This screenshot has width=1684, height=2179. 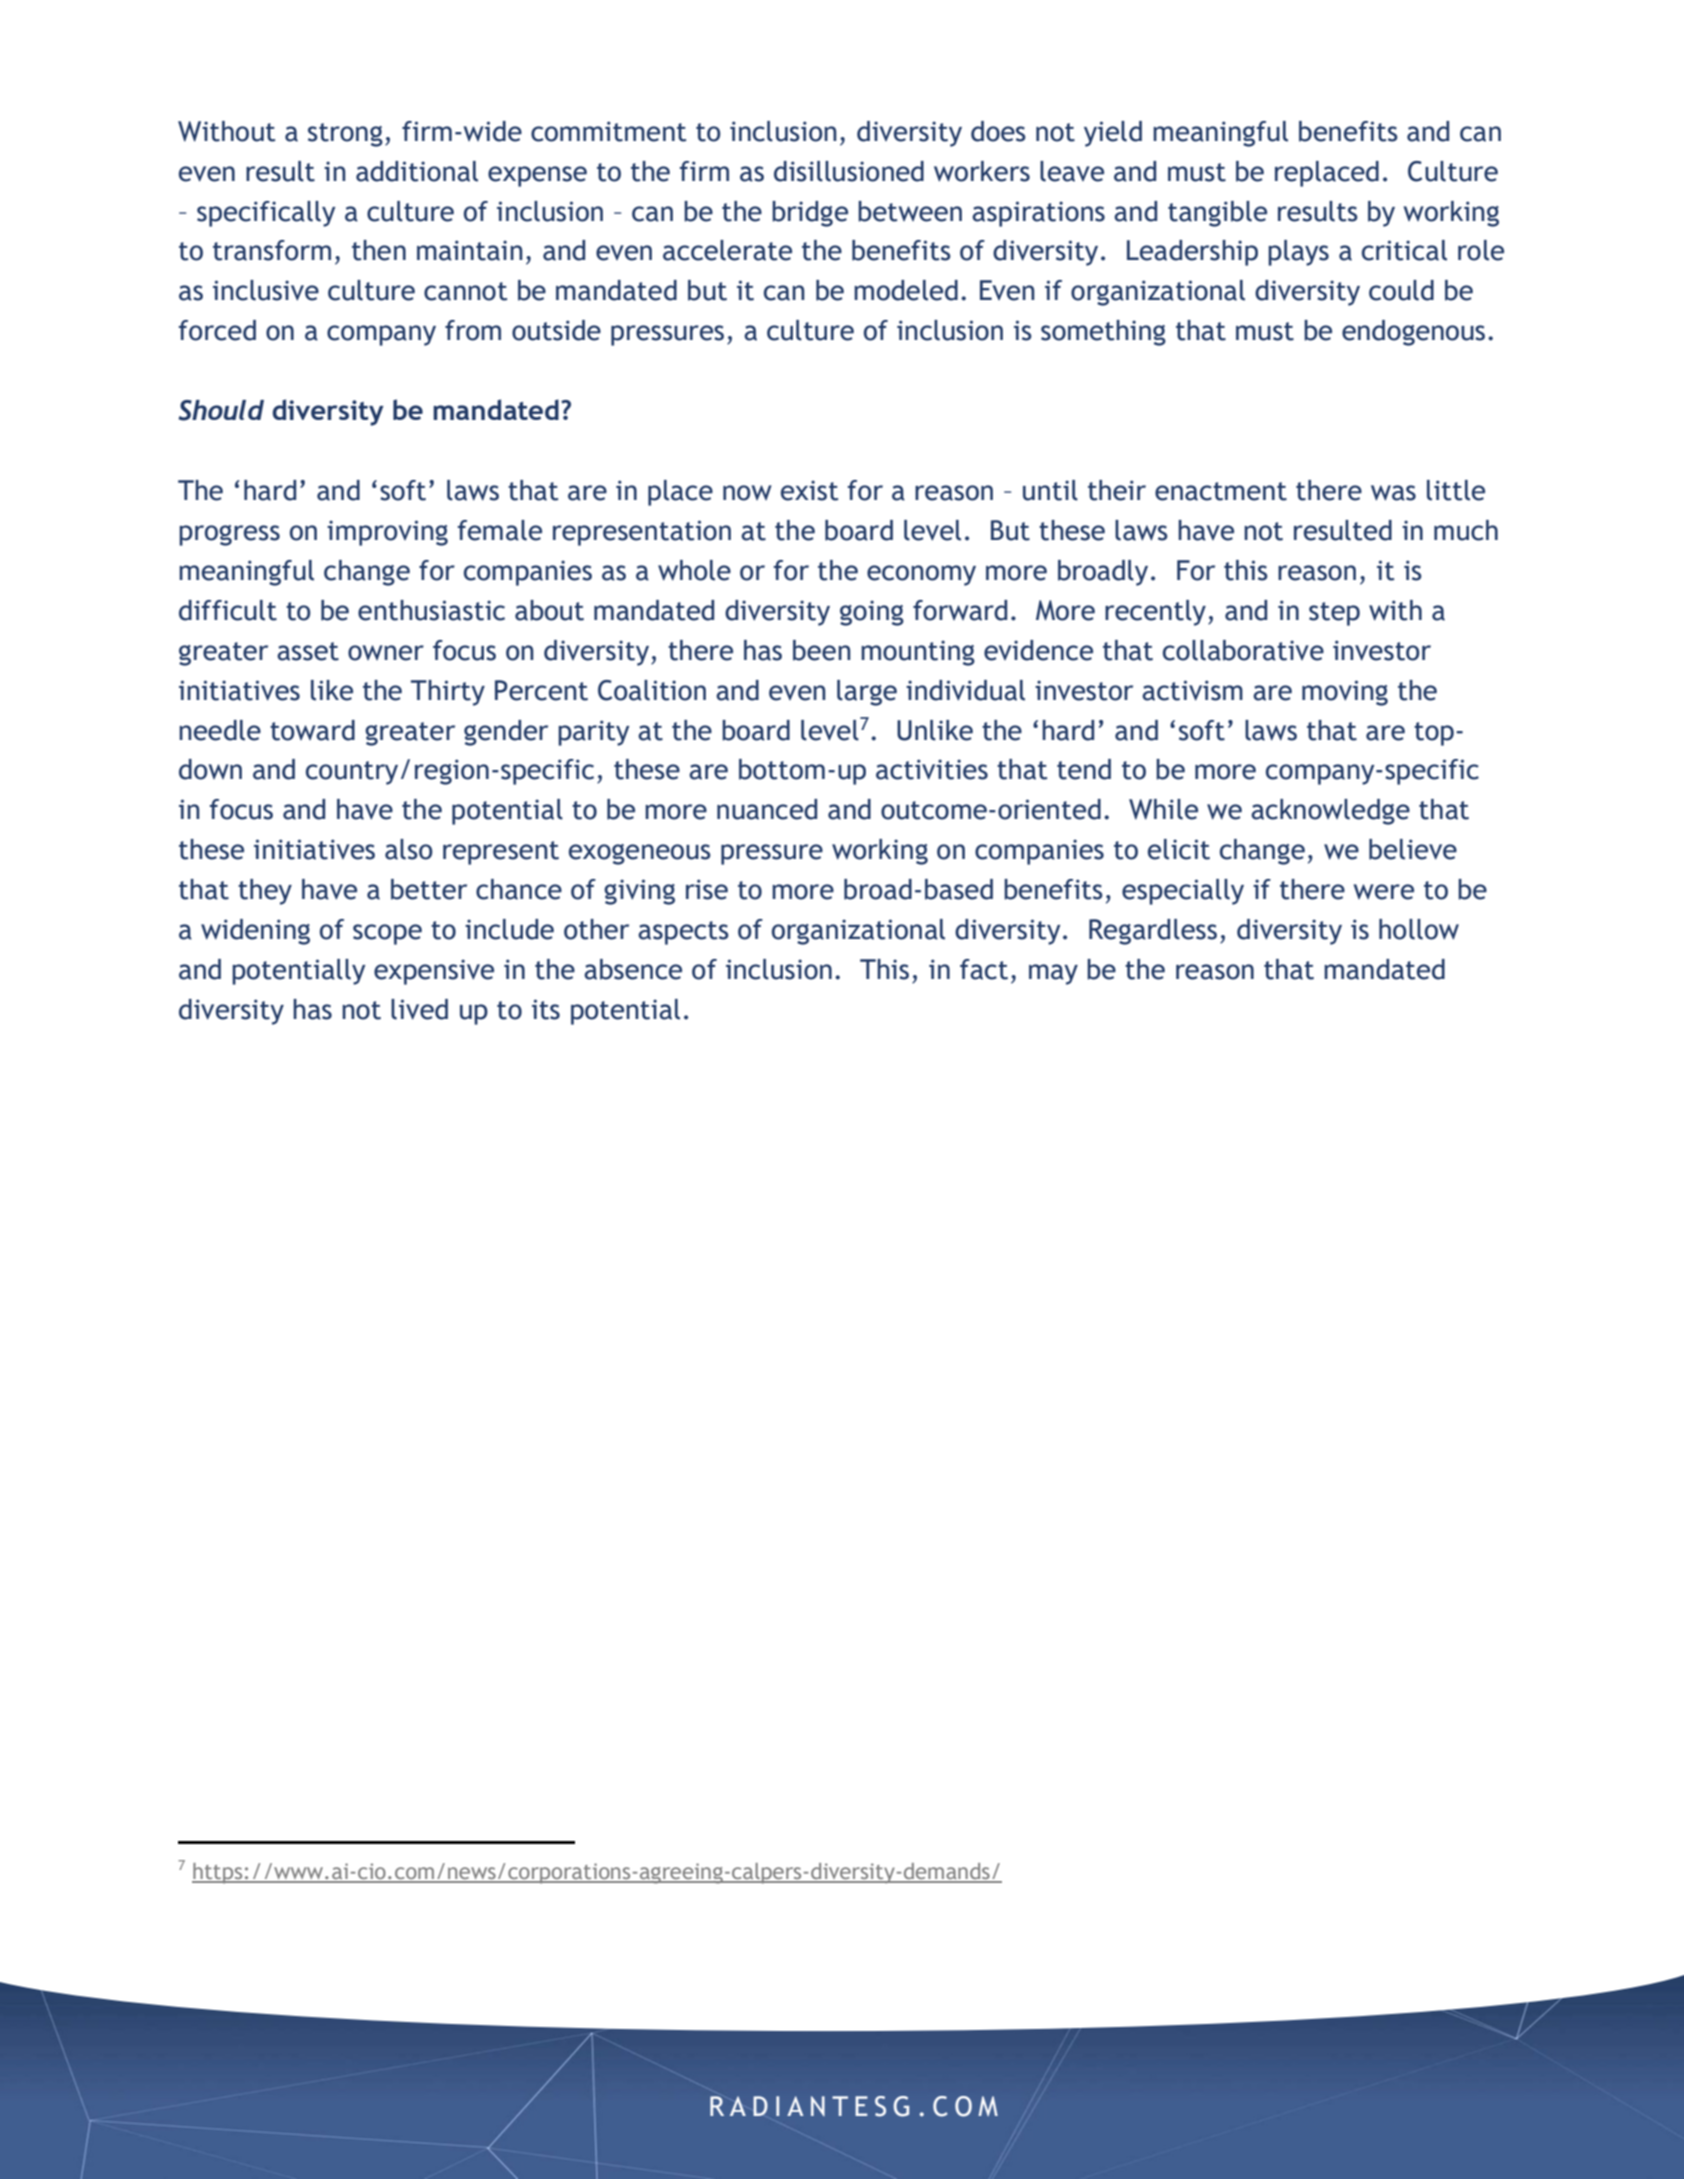 What do you see at coordinates (921, 575) in the screenshot?
I see `economy` at bounding box center [921, 575].
